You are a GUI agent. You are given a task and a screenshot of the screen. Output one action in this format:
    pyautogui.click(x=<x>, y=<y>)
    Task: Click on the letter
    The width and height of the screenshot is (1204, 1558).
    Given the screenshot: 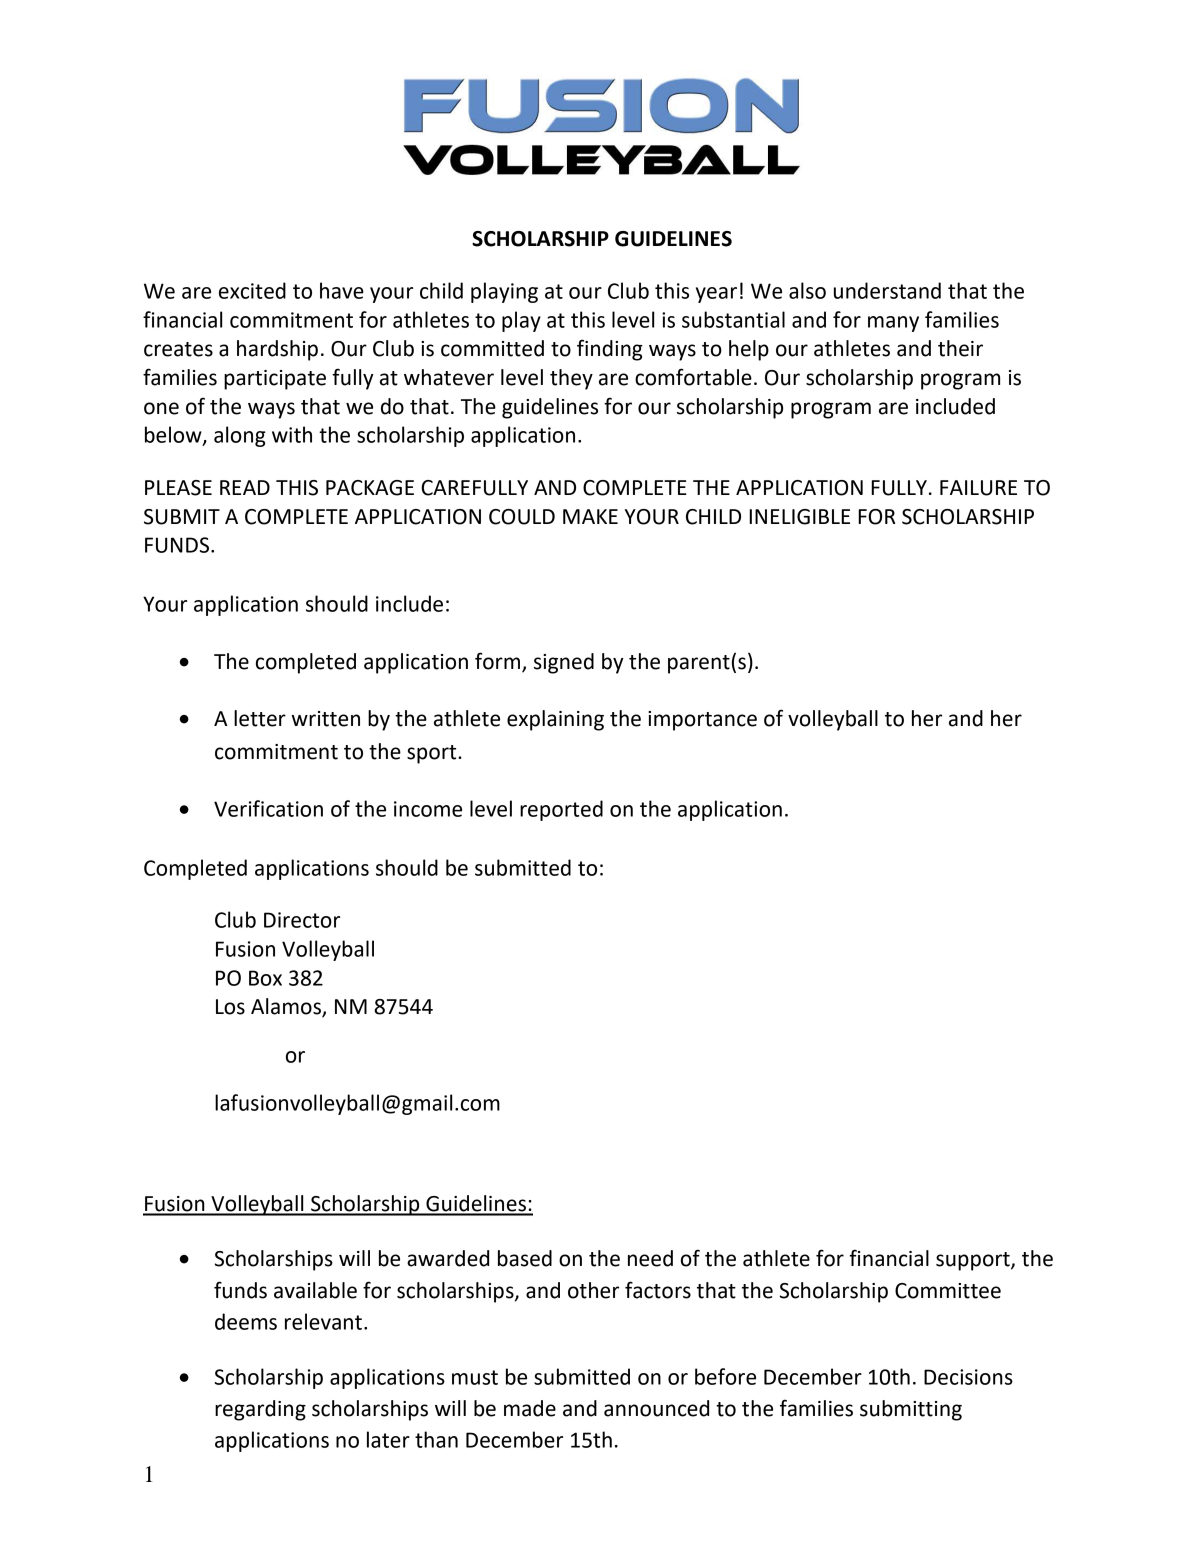 What is the action you would take?
    pyautogui.click(x=260, y=718)
